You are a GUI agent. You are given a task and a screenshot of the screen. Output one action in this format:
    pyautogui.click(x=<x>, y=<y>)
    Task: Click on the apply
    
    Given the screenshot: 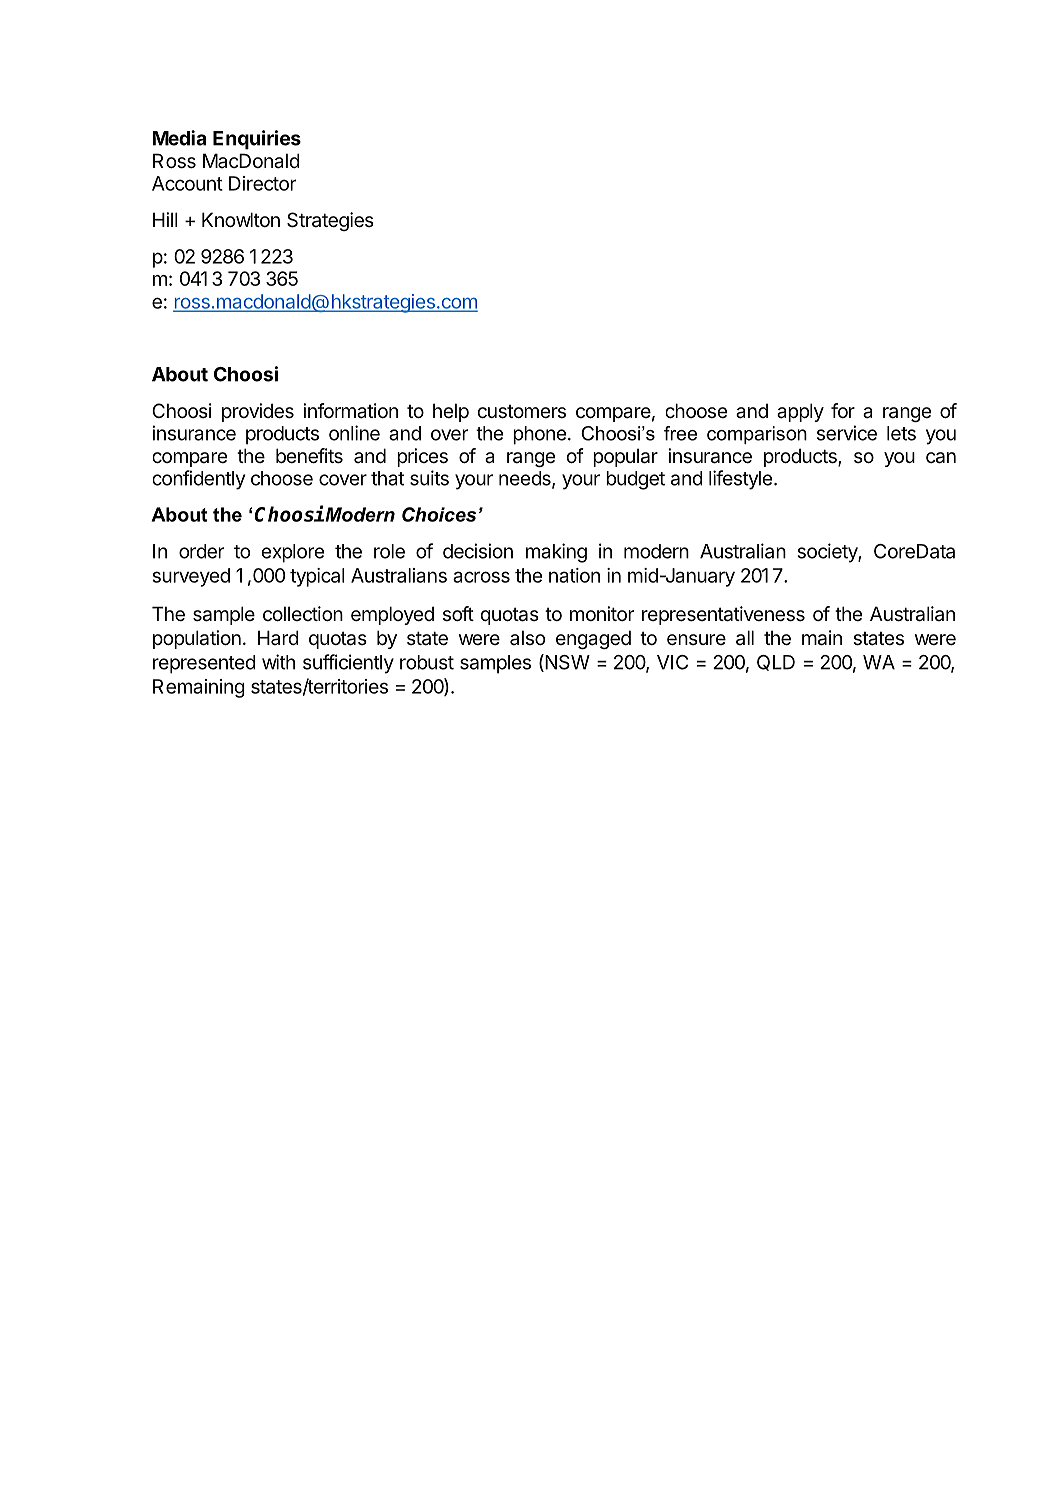 What is the action you would take?
    pyautogui.click(x=800, y=412)
